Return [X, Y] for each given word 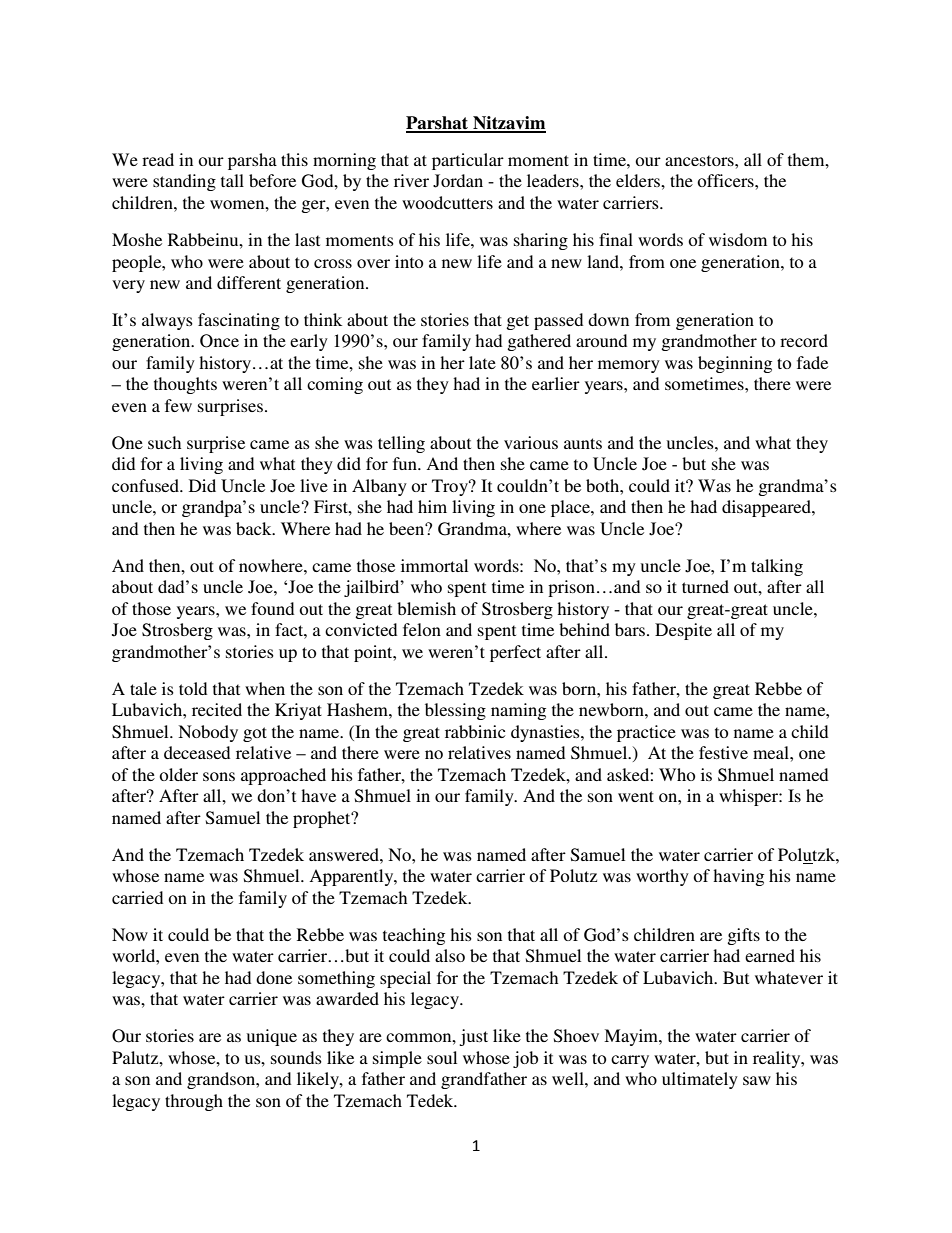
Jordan [458, 181]
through [194, 1102]
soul [442, 1057]
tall [232, 180]
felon [422, 629]
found [272, 608]
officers [726, 180]
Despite [683, 631]
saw [757, 1080]
